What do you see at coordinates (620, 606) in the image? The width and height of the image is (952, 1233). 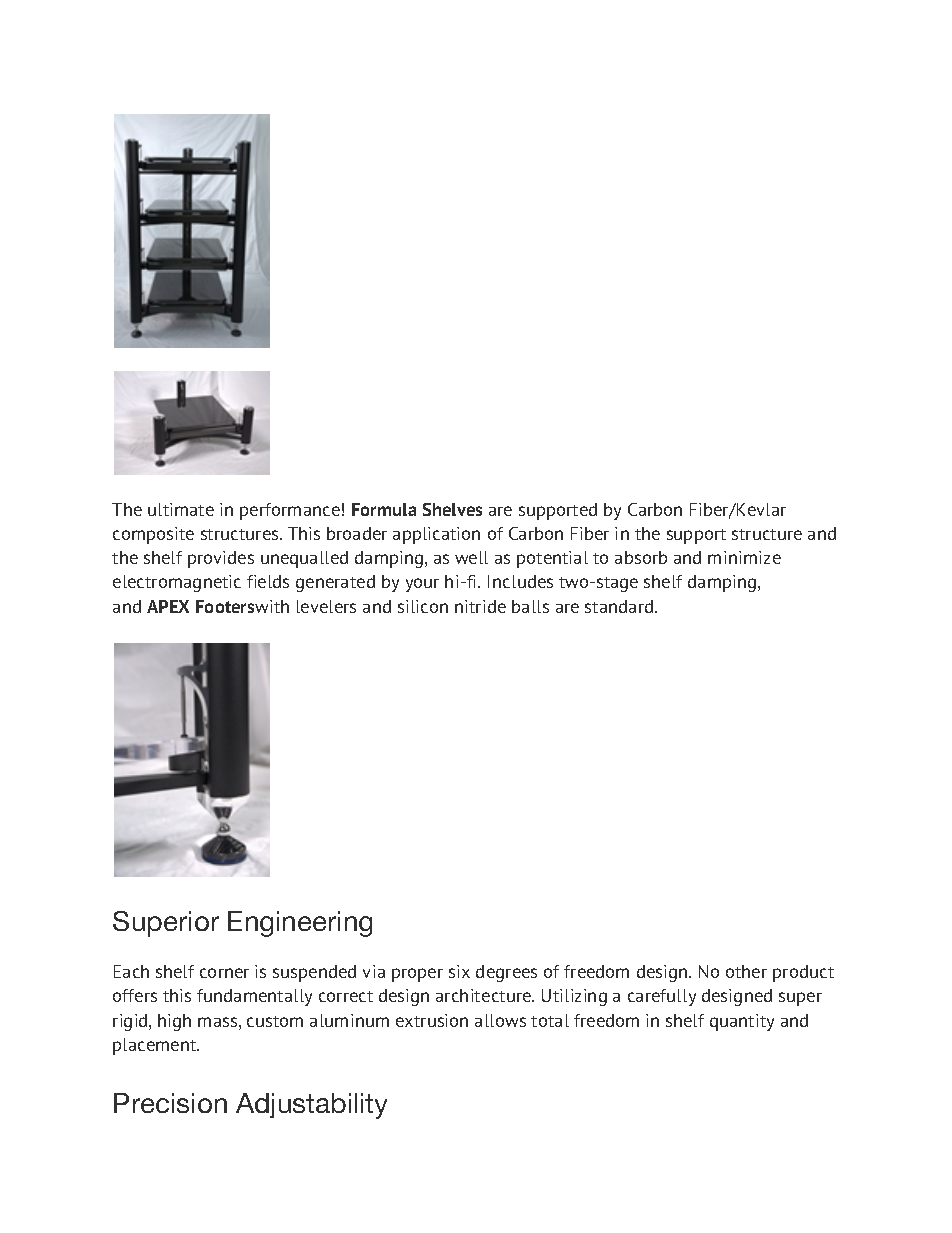 I see `standard` at bounding box center [620, 606].
